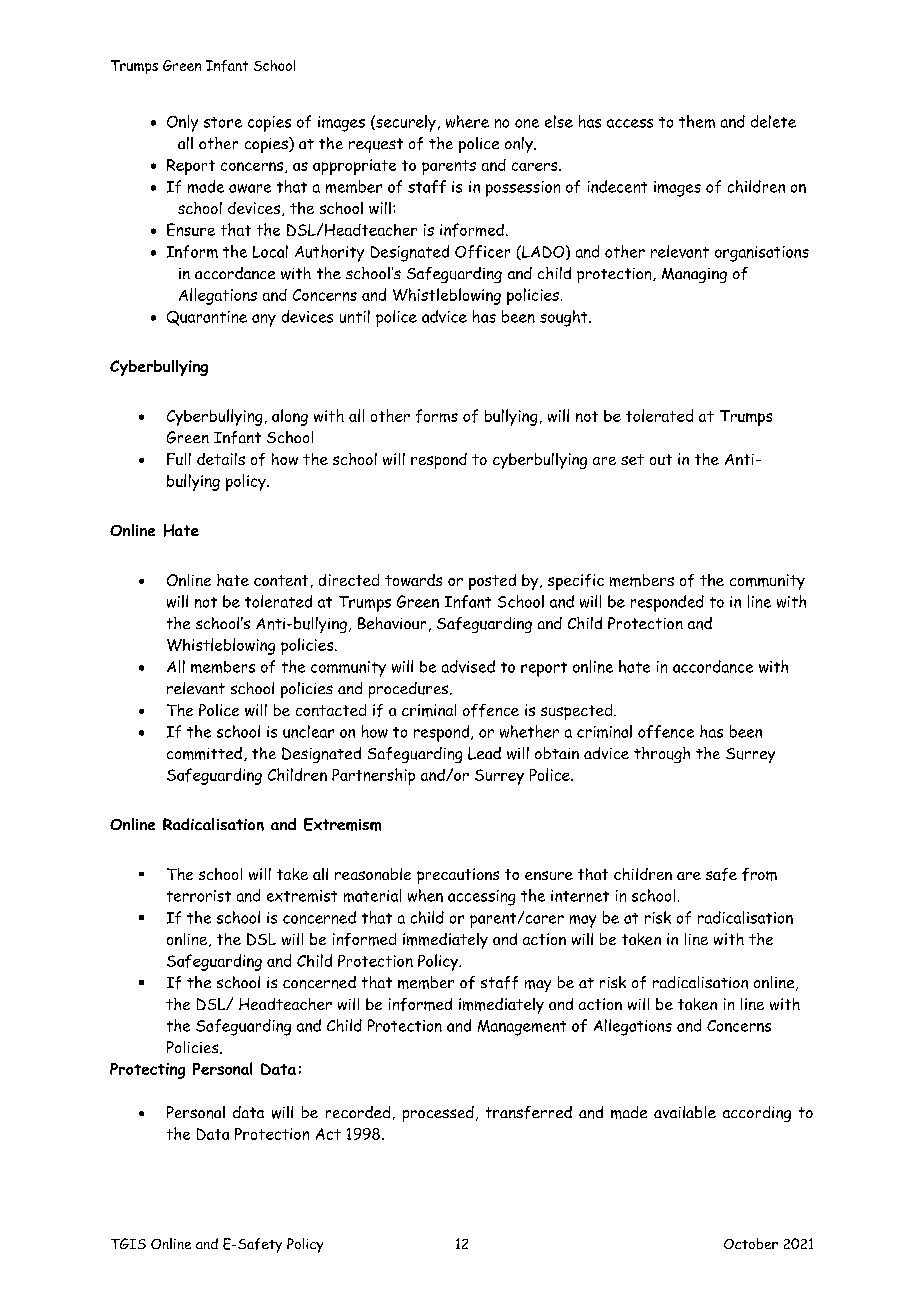 The width and height of the image is (924, 1308). Describe the element at coordinates (204, 753) in the image. I see `committed` at that location.
